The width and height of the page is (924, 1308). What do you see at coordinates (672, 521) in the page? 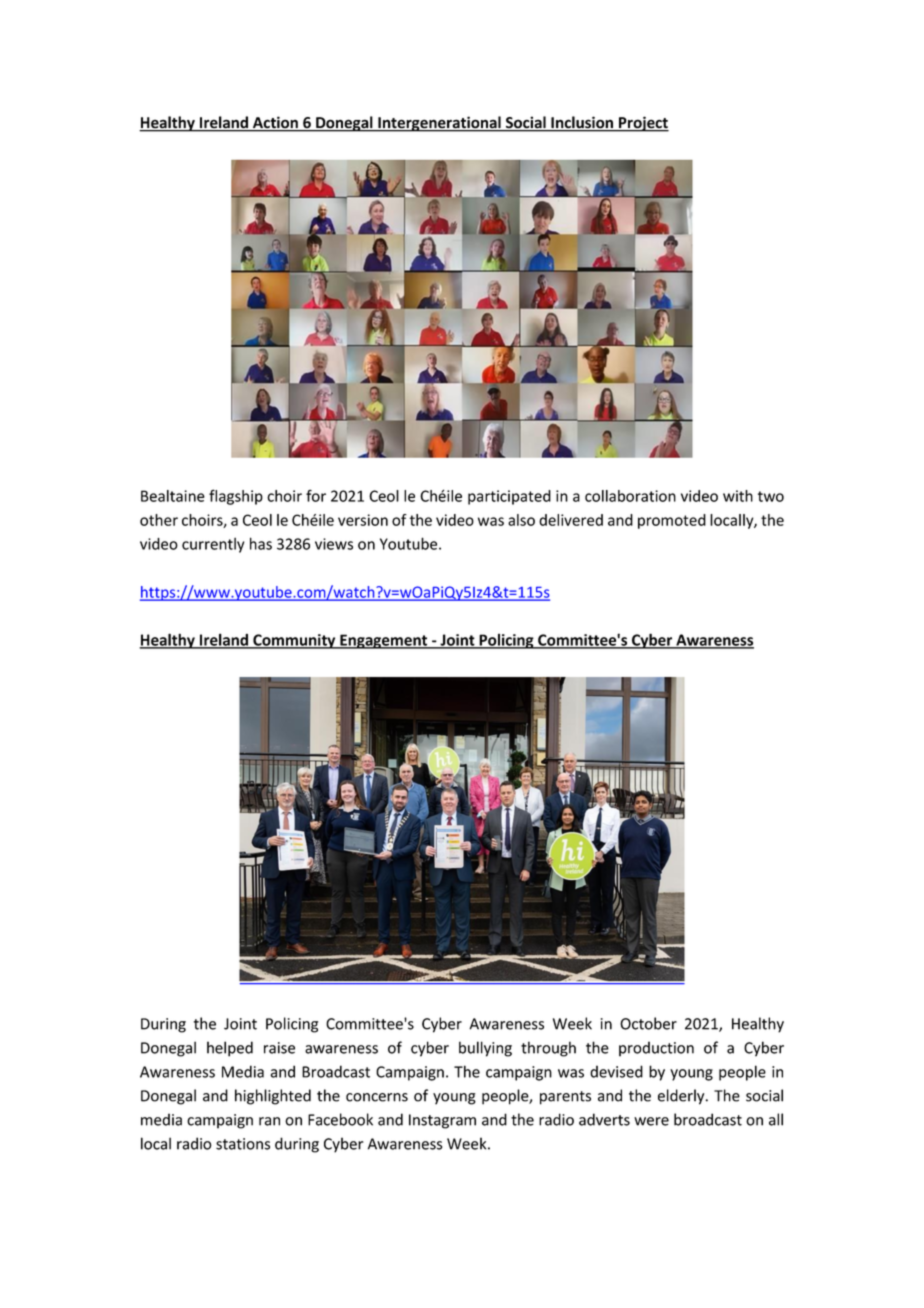
I see `promoted` at bounding box center [672, 521].
